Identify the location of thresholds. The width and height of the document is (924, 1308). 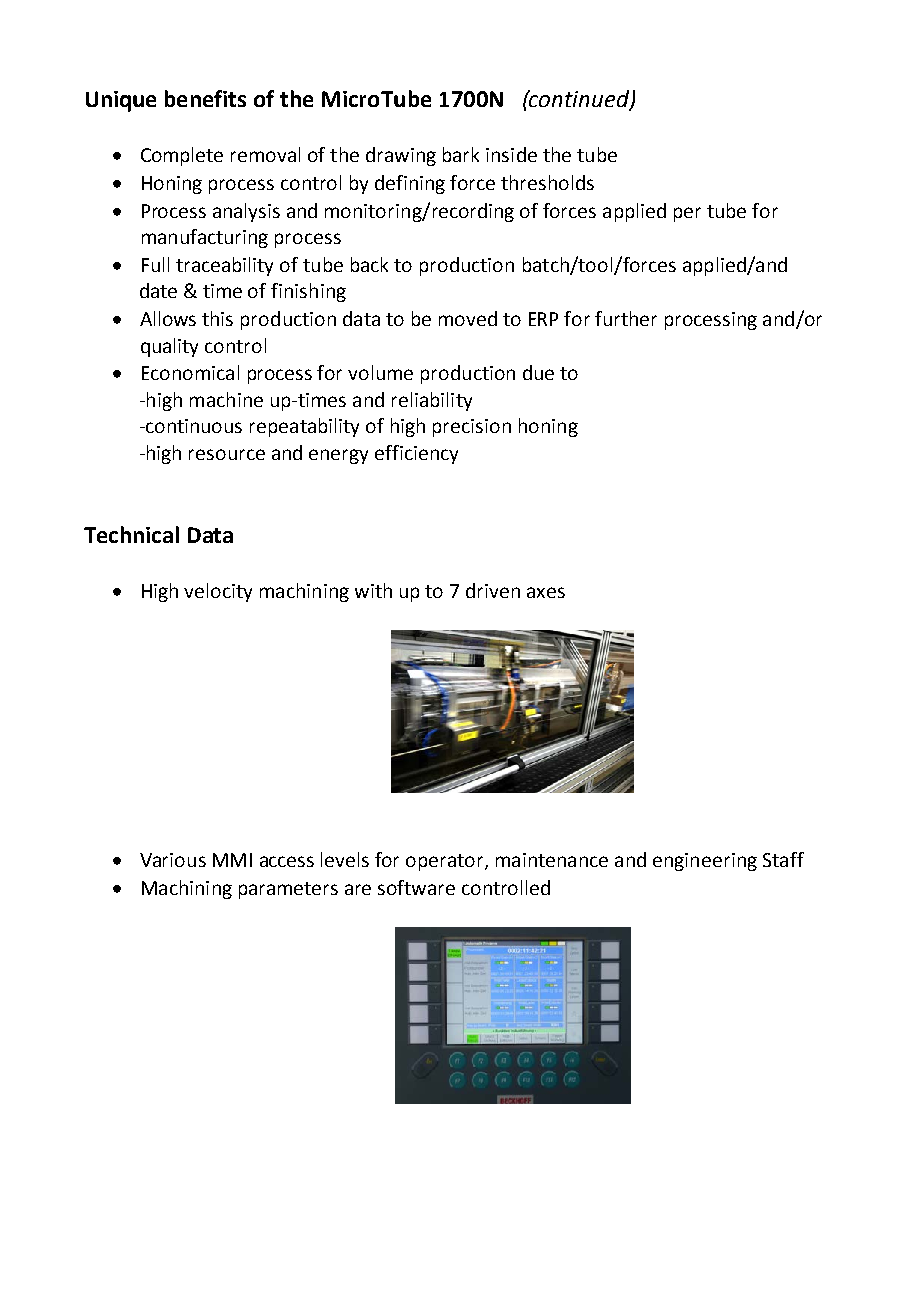
(547, 182).
